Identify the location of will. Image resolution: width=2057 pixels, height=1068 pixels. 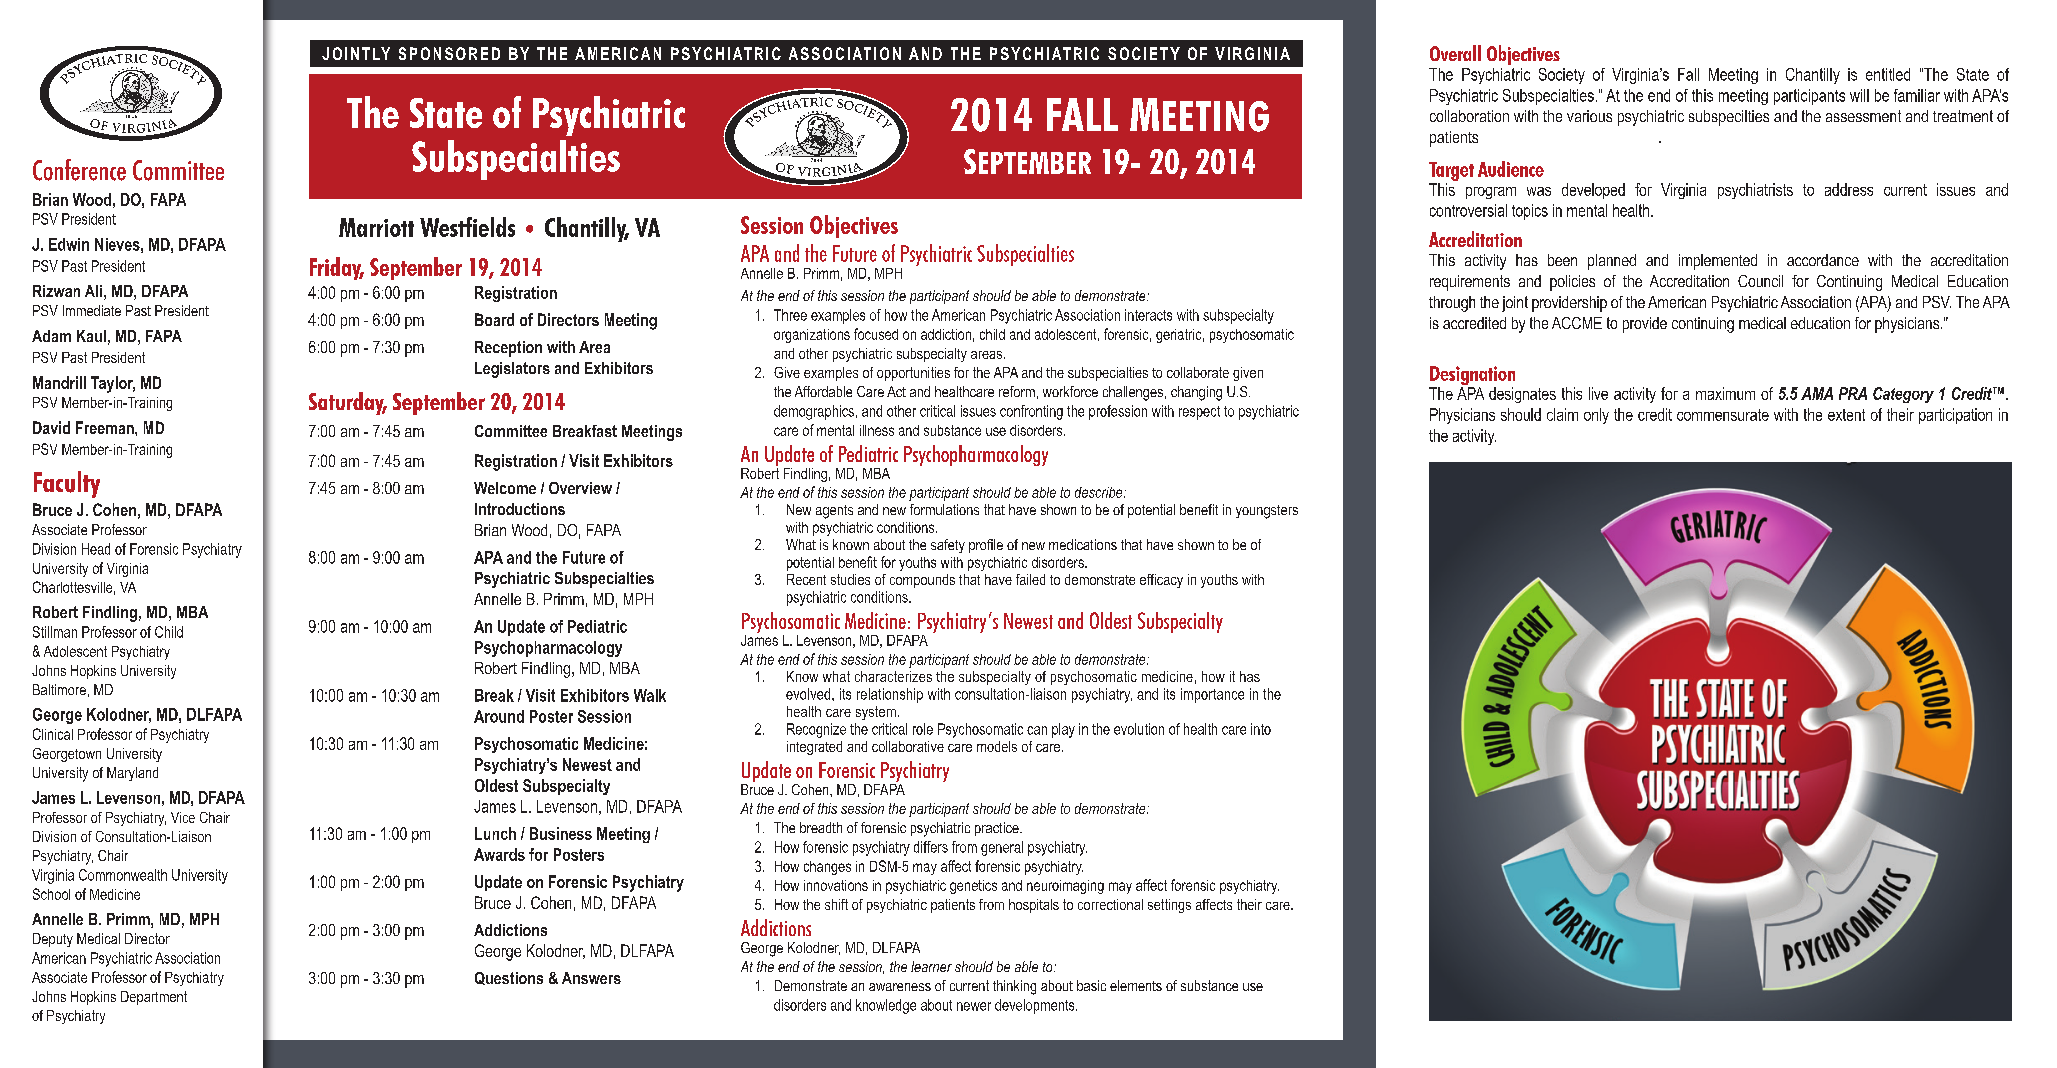
(1859, 95).
